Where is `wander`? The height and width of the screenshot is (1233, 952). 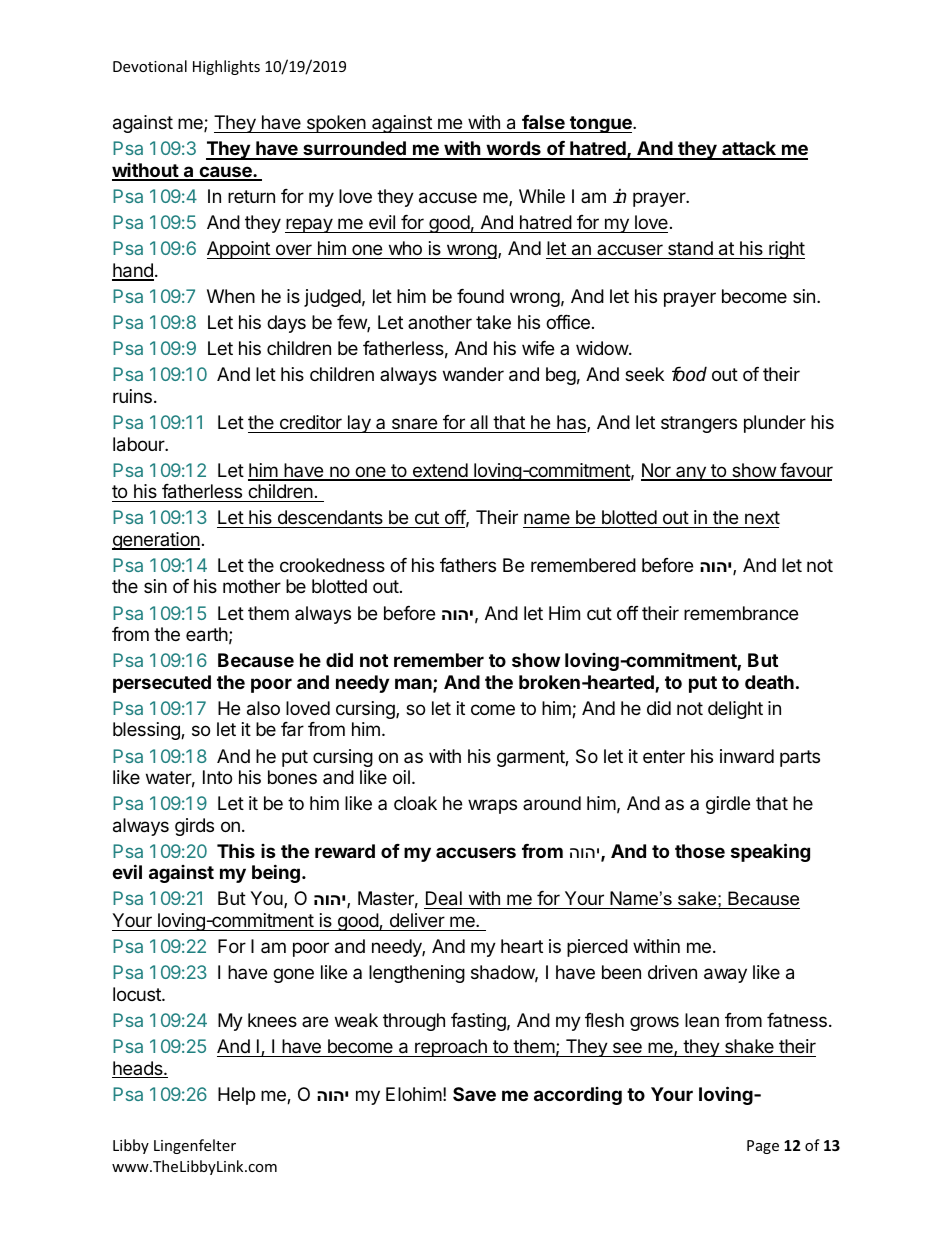
wander is located at coordinates (473, 374).
